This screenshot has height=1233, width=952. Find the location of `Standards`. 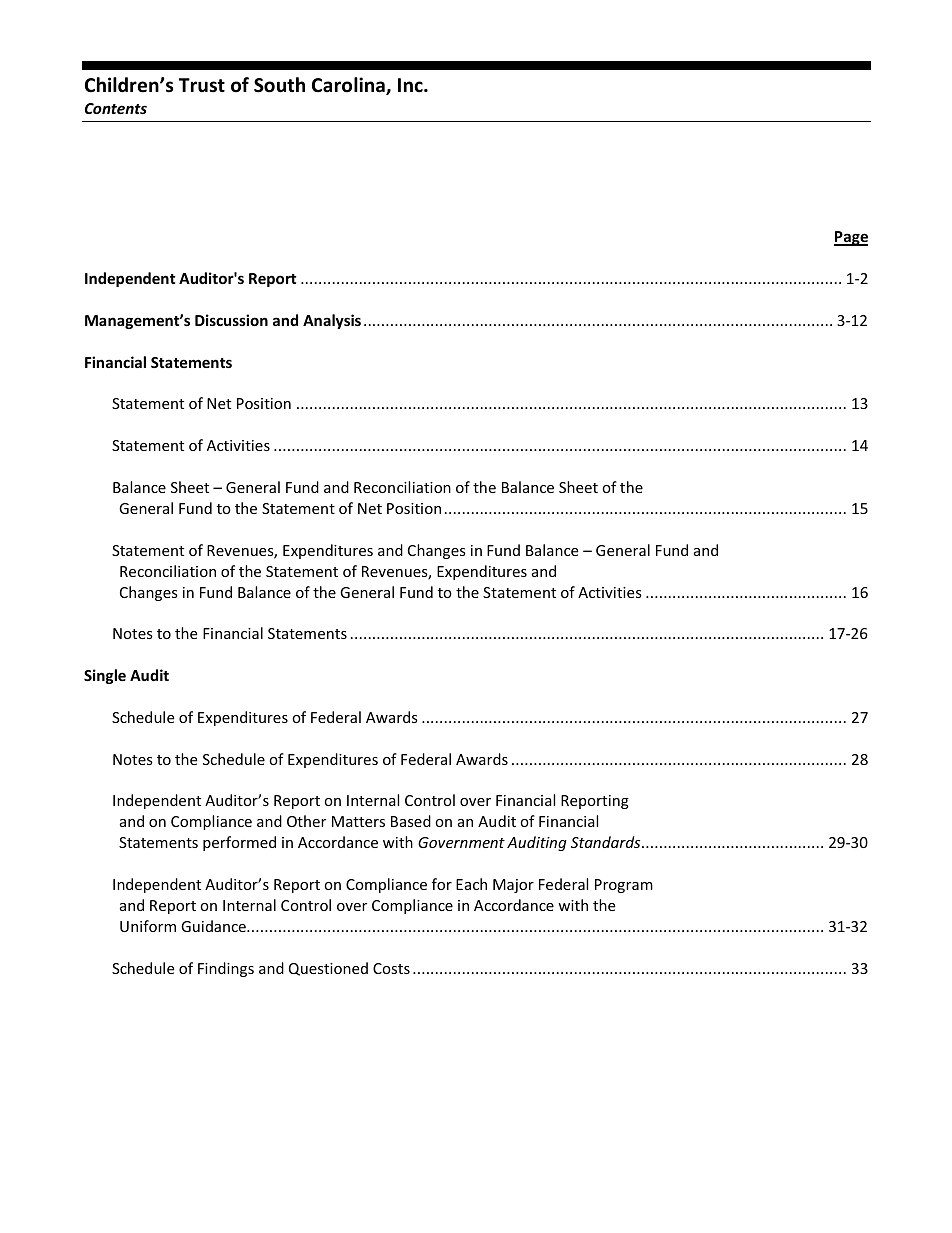

Standards is located at coordinates (607, 842).
